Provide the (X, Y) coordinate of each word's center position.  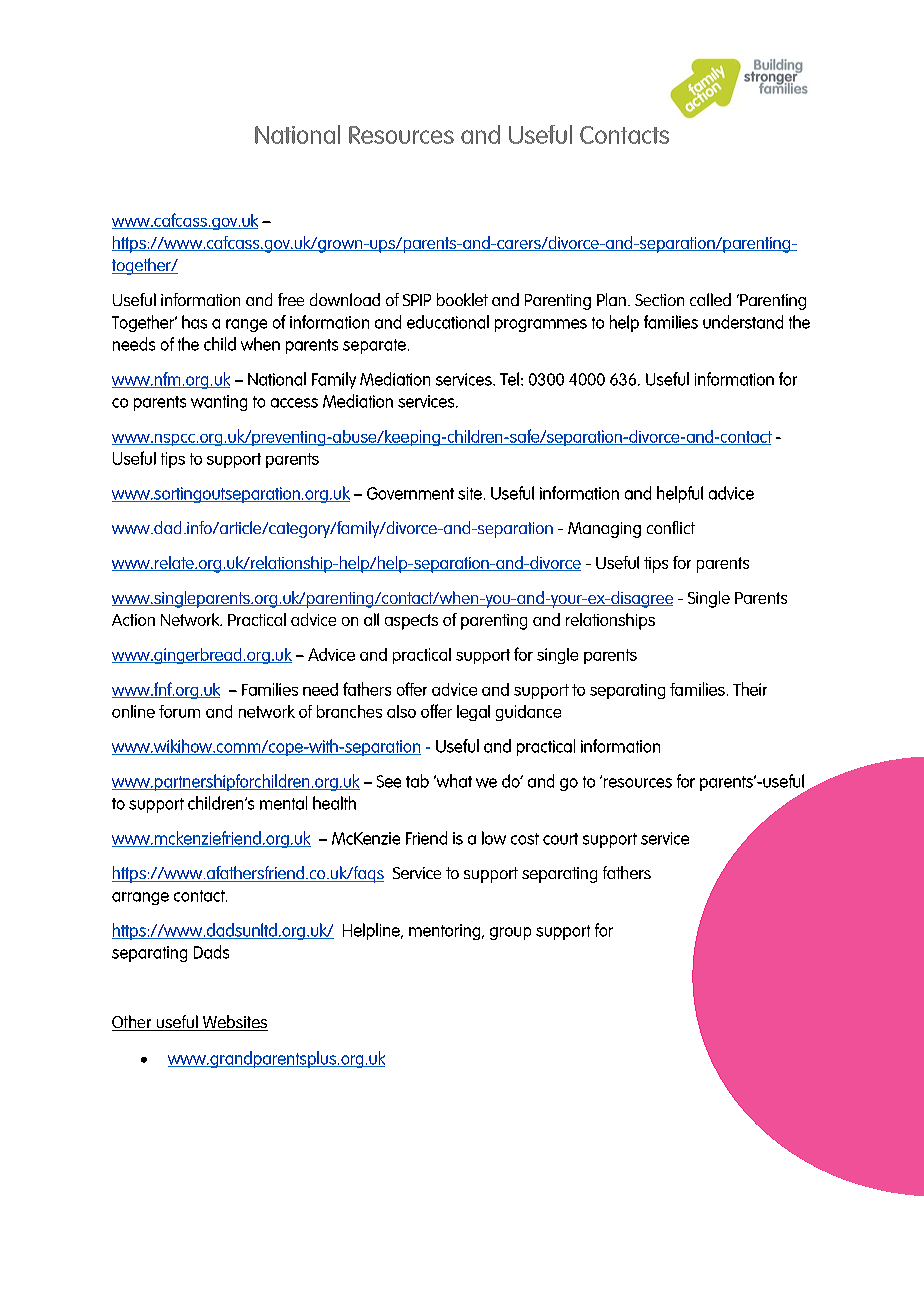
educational (448, 322)
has (194, 322)
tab (417, 781)
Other (133, 1023)
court (560, 839)
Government (410, 493)
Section (659, 300)
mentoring (446, 932)
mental (283, 803)
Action (133, 620)
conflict (671, 527)
